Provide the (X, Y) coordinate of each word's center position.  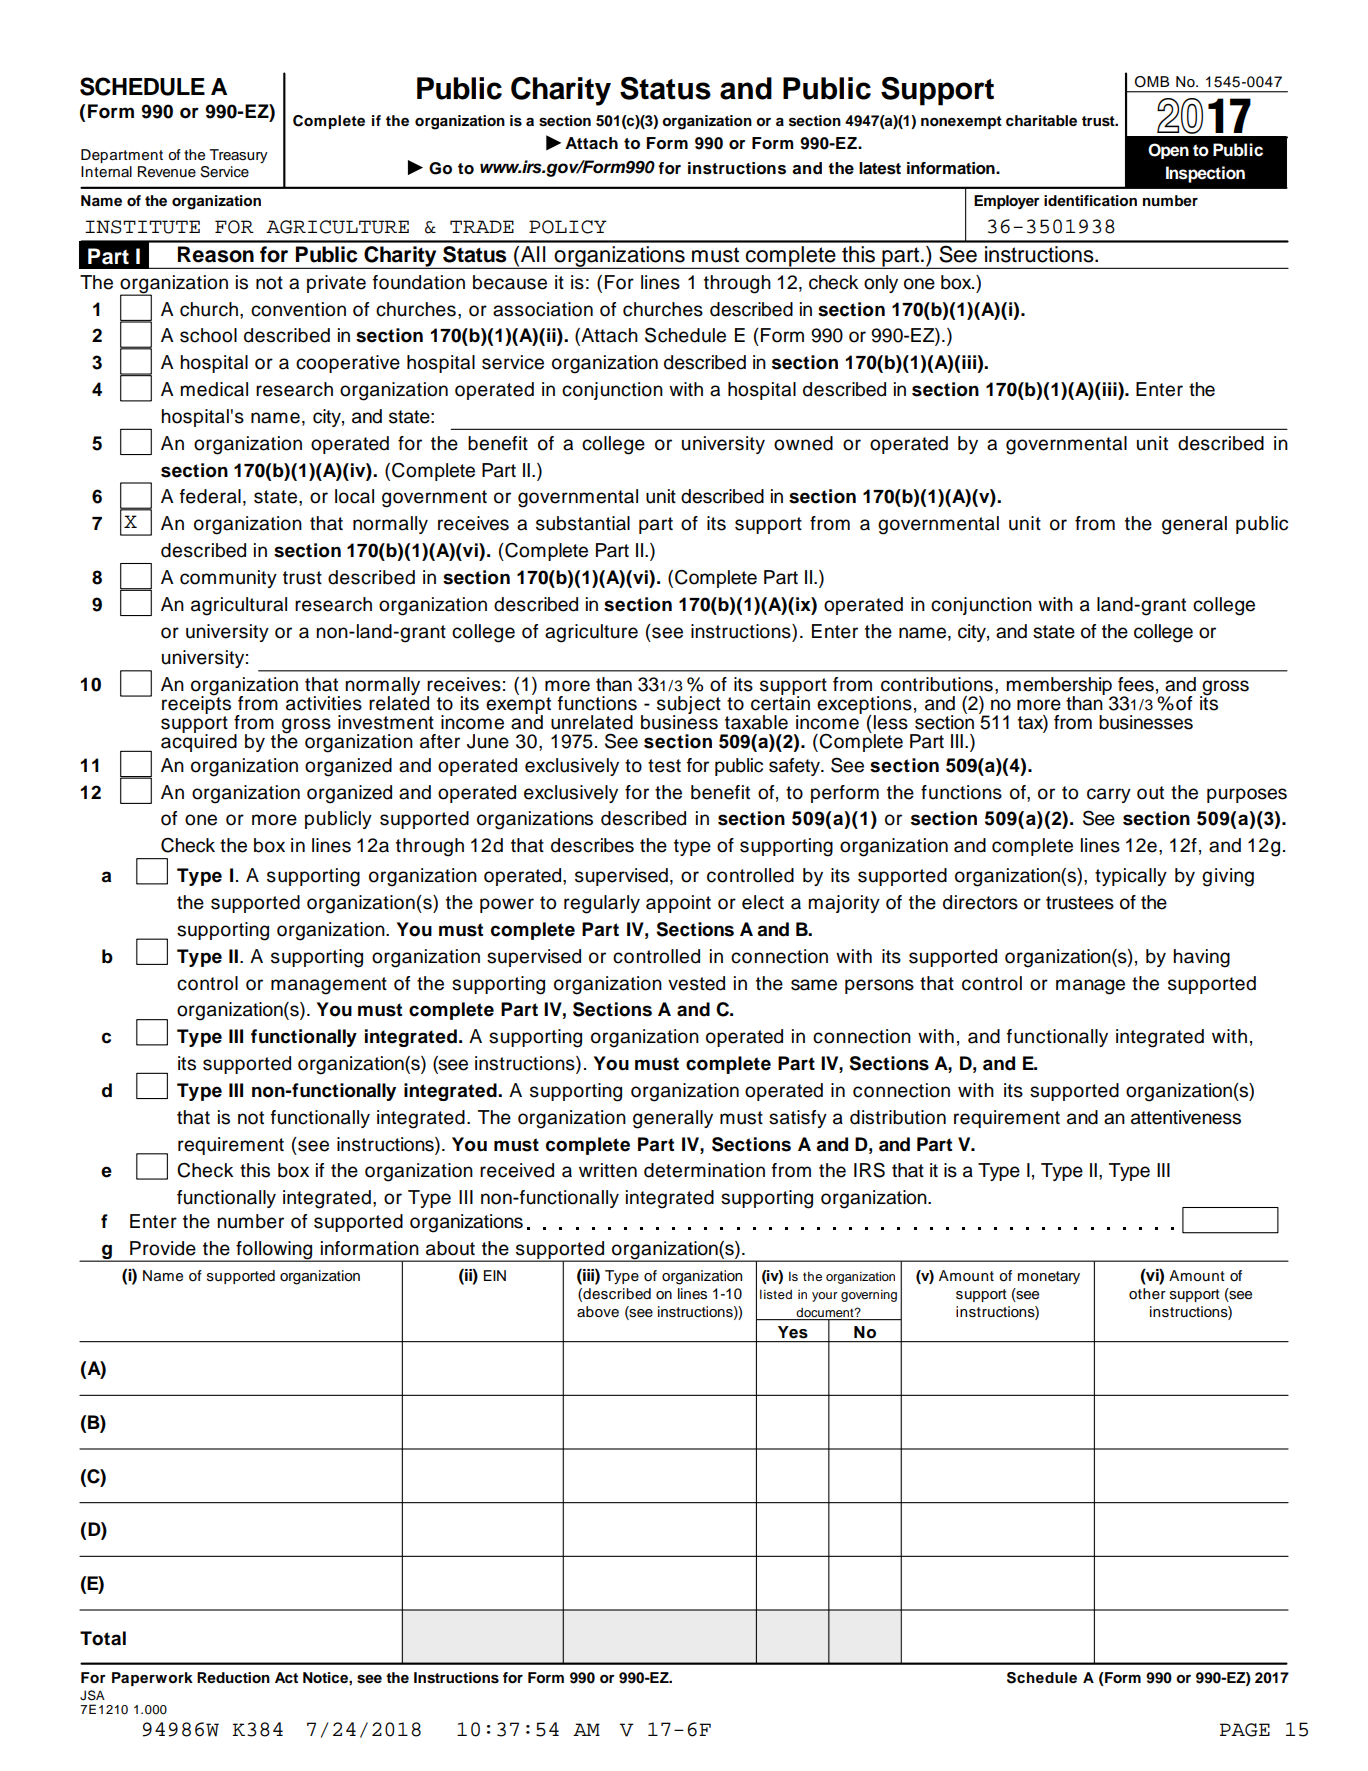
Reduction (233, 1678)
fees (1136, 684)
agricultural (239, 606)
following (274, 1251)
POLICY (568, 227)
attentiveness (1186, 1117)
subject (689, 706)
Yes (793, 1332)
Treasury (239, 156)
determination (704, 1170)
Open (1168, 151)
